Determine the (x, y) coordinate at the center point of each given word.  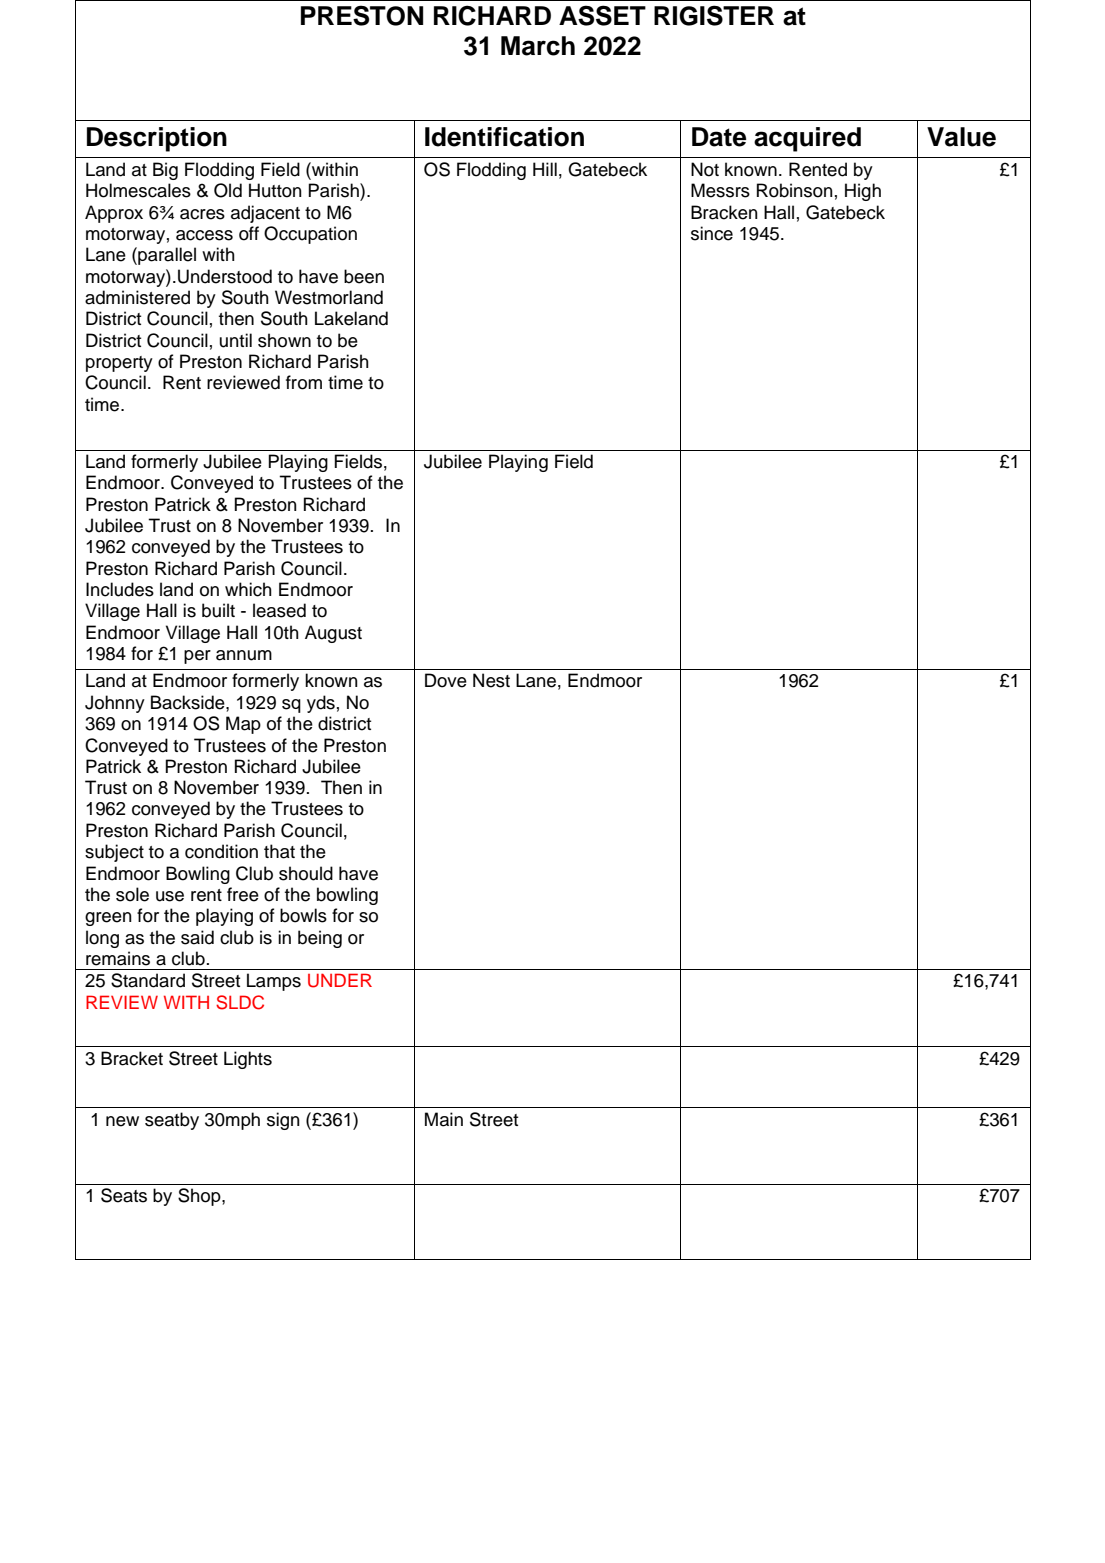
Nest (491, 680)
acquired (807, 139)
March (538, 46)
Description (157, 139)
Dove (446, 680)
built (218, 610)
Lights (248, 1060)
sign (283, 1121)
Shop (200, 1197)
